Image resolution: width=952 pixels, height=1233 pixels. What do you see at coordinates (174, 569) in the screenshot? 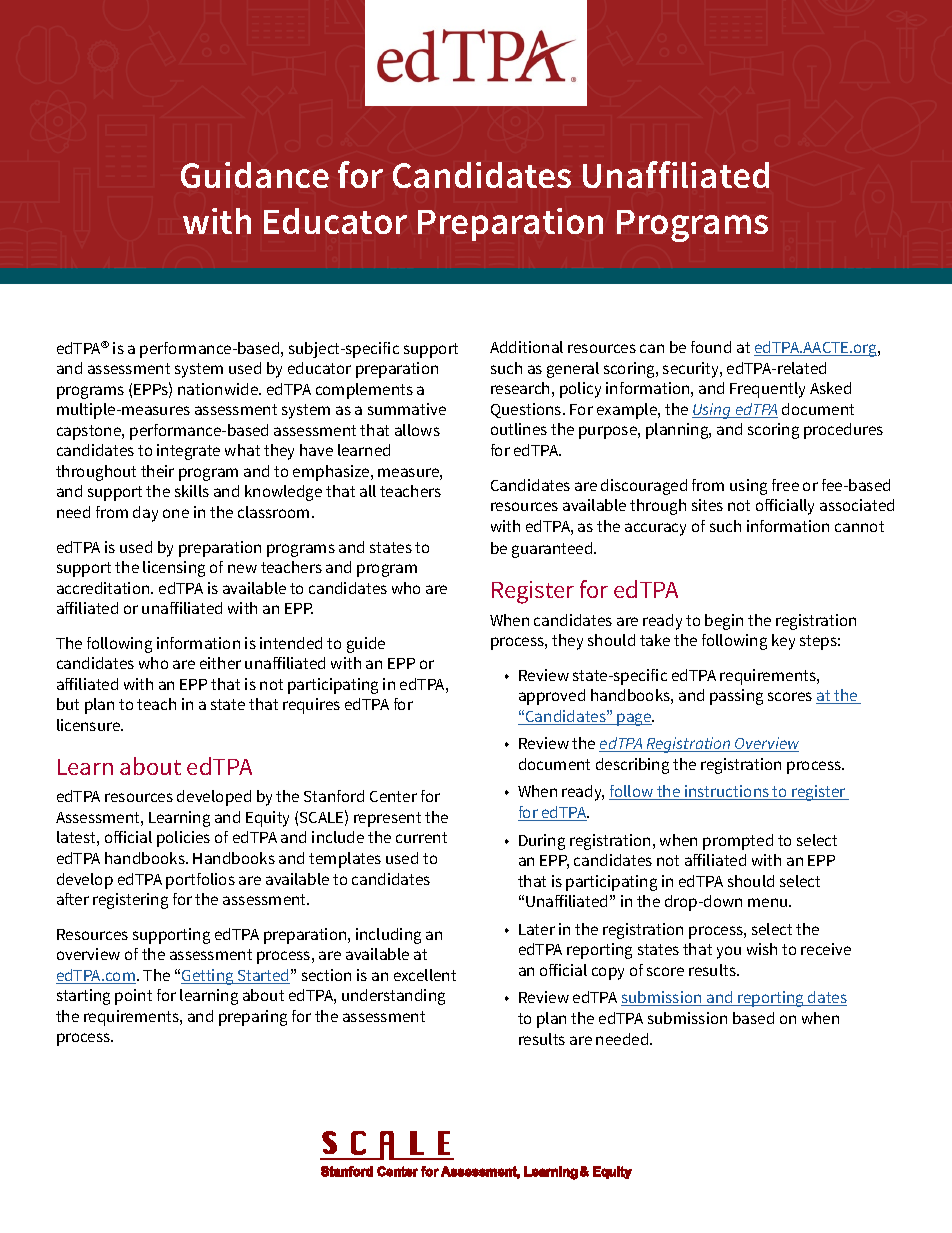
I see `licensing` at bounding box center [174, 569].
